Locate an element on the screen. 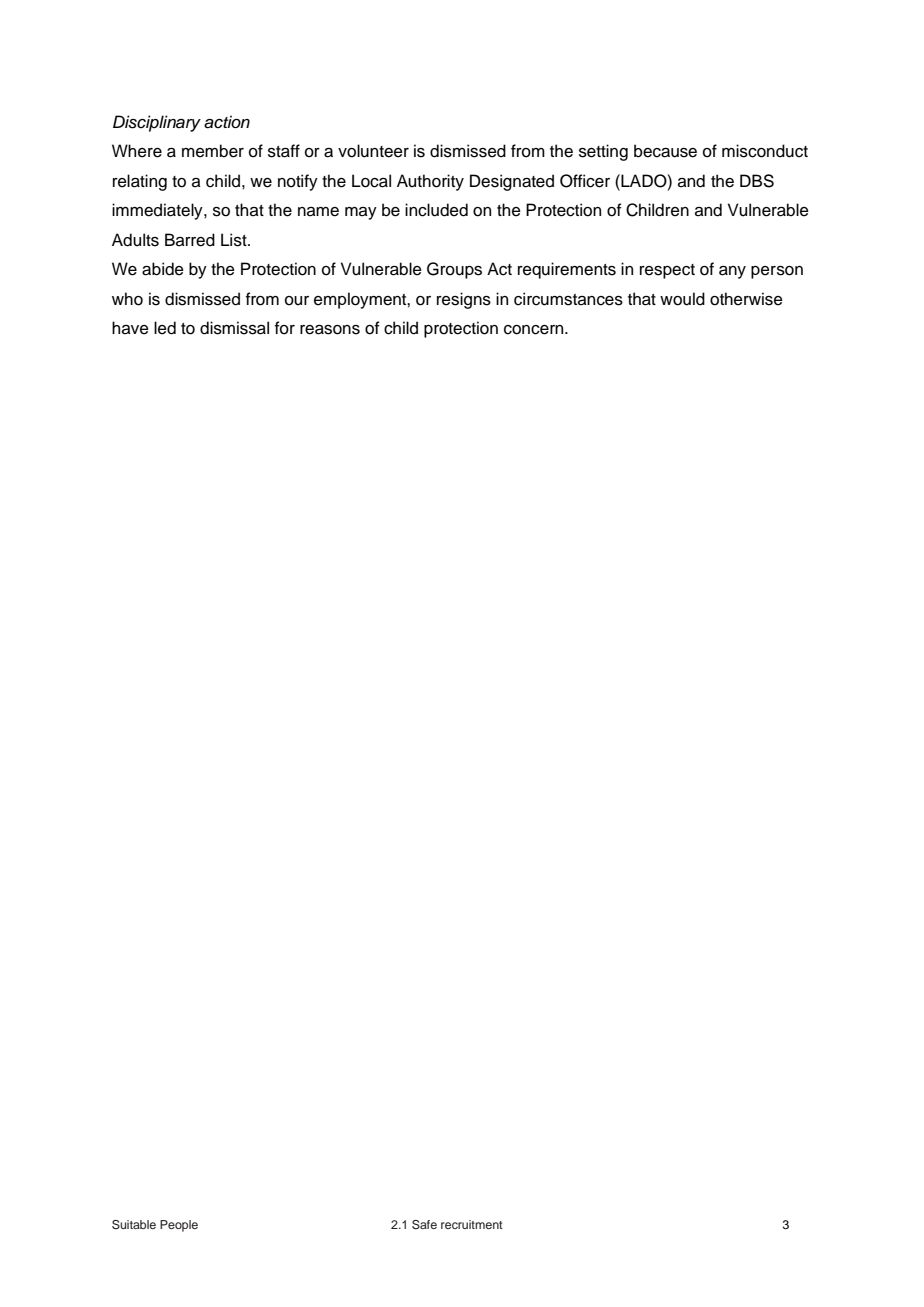 This screenshot has height=1307, width=924. recruitment is located at coordinates (472, 1224).
